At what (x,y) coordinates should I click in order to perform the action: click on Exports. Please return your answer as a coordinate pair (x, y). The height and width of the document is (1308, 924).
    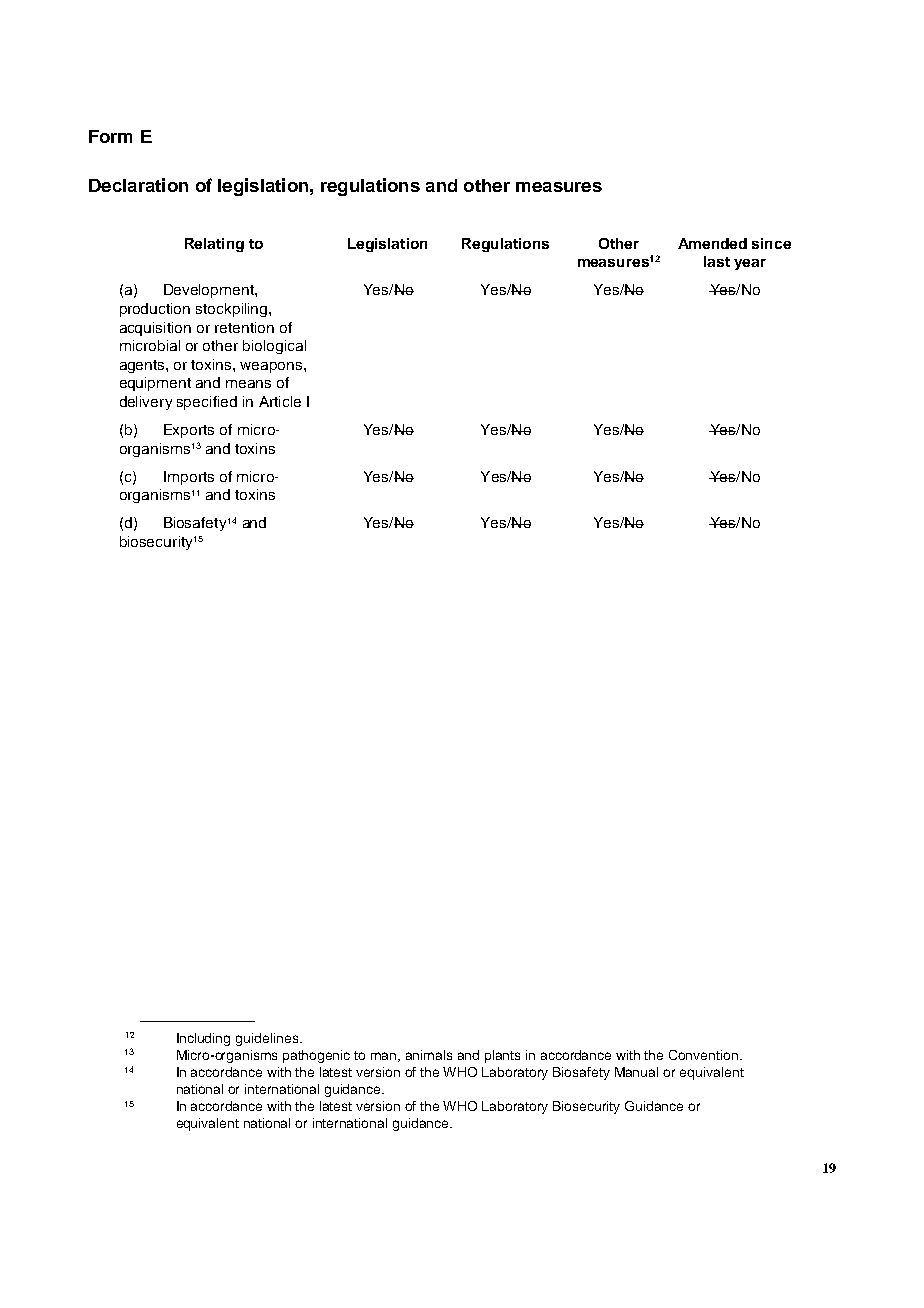
    Looking at the image, I should click on (189, 431).
